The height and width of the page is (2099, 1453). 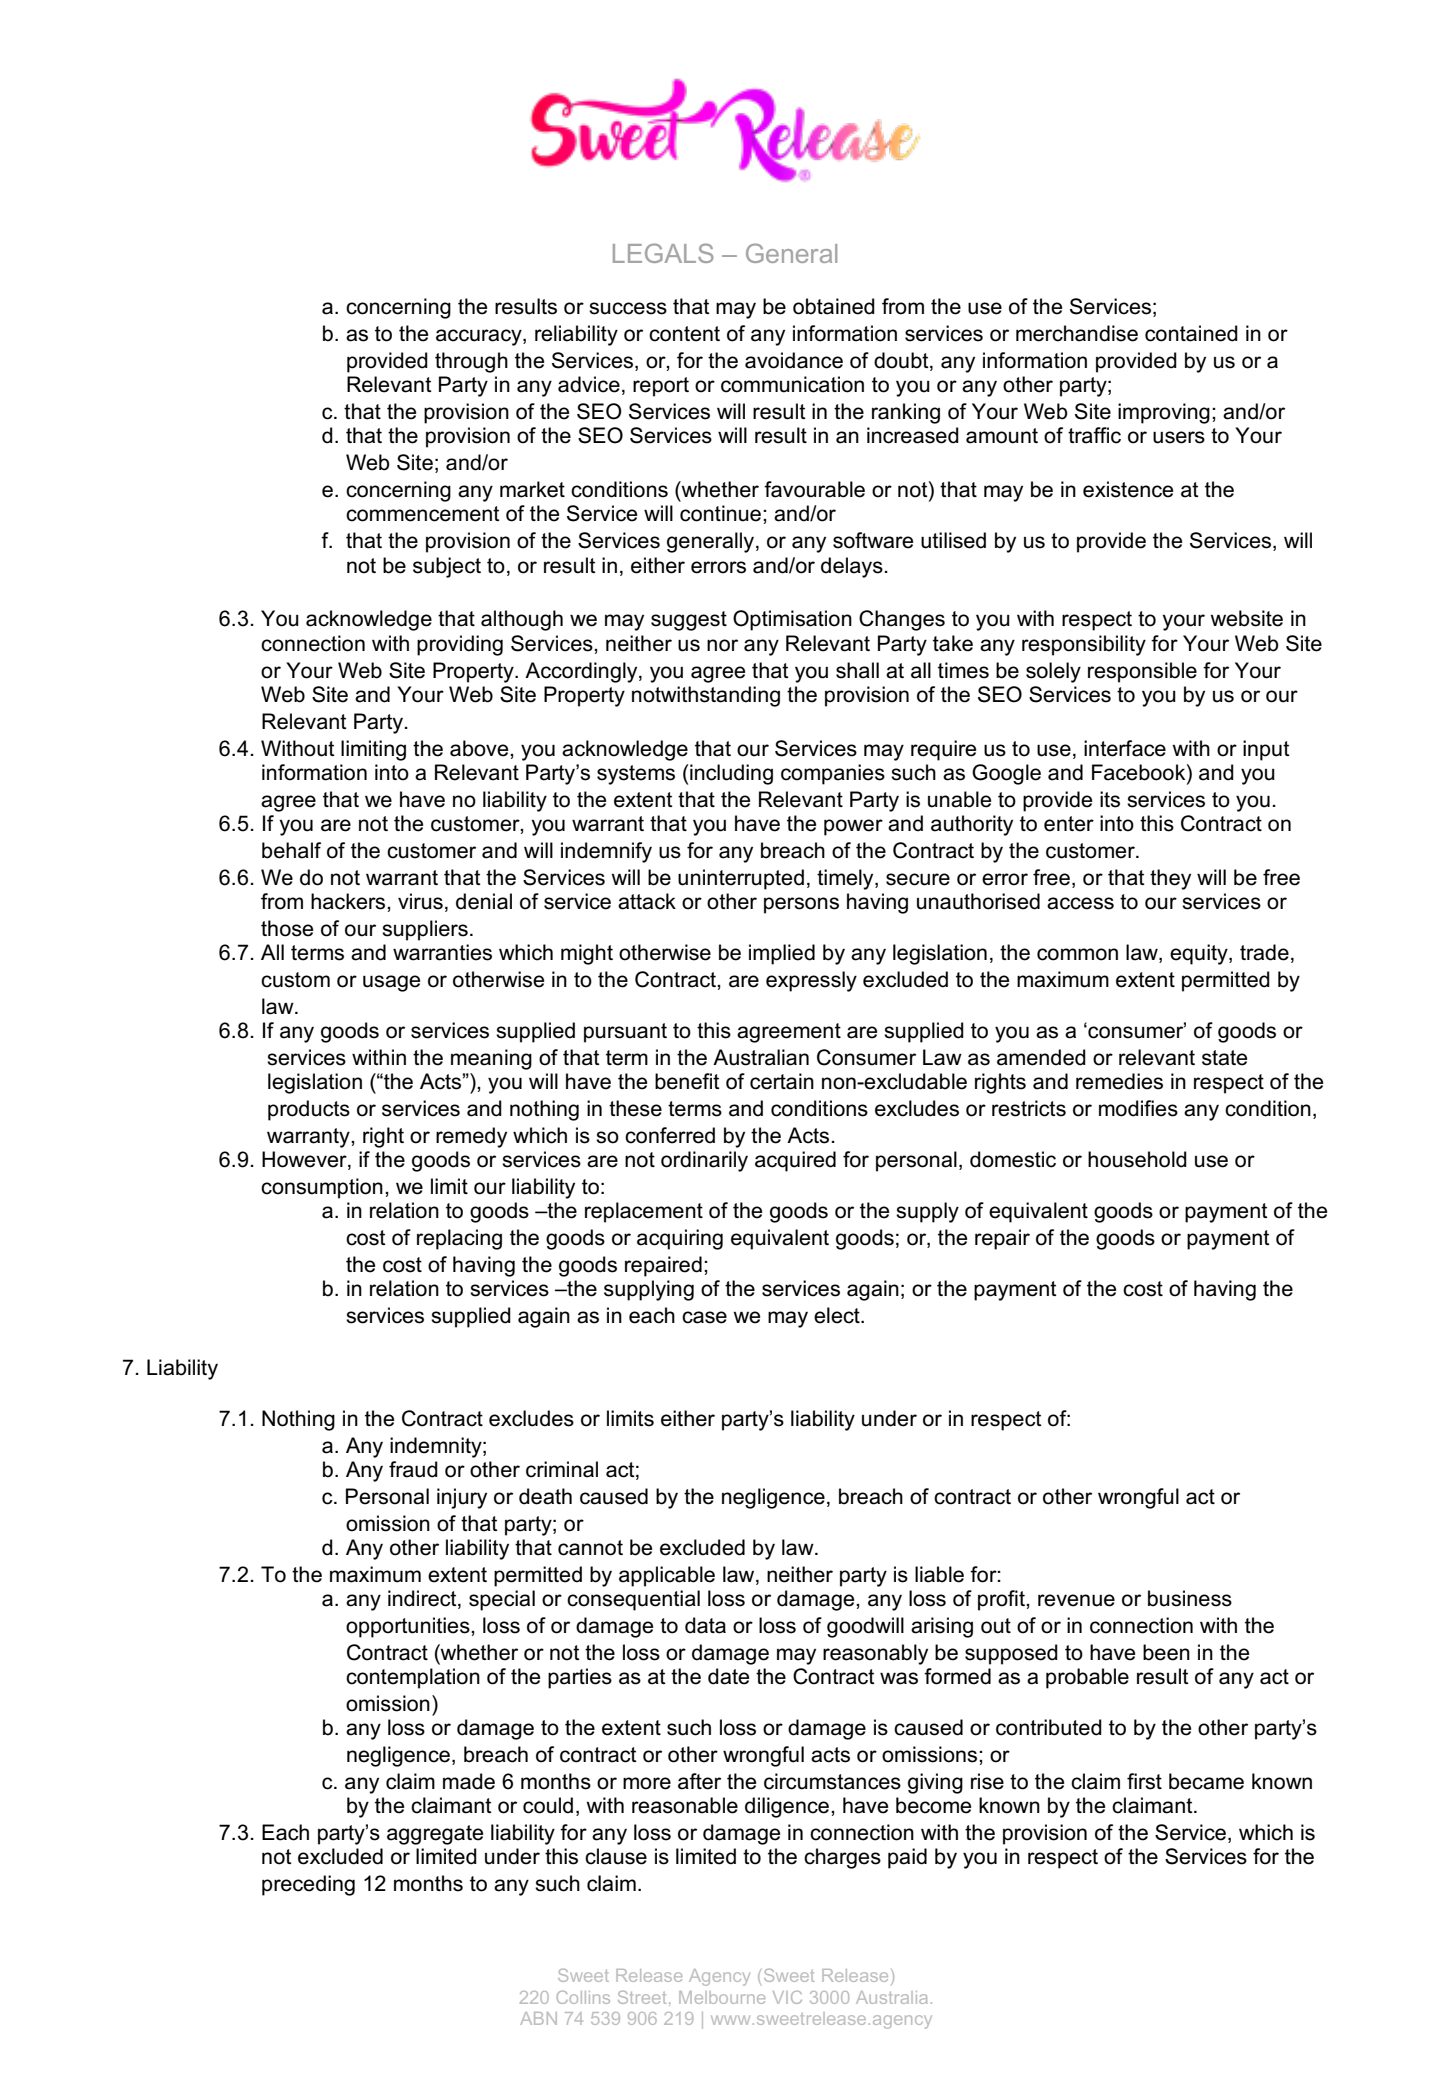 What do you see at coordinates (795, 1161) in the page?
I see `acquired` at bounding box center [795, 1161].
